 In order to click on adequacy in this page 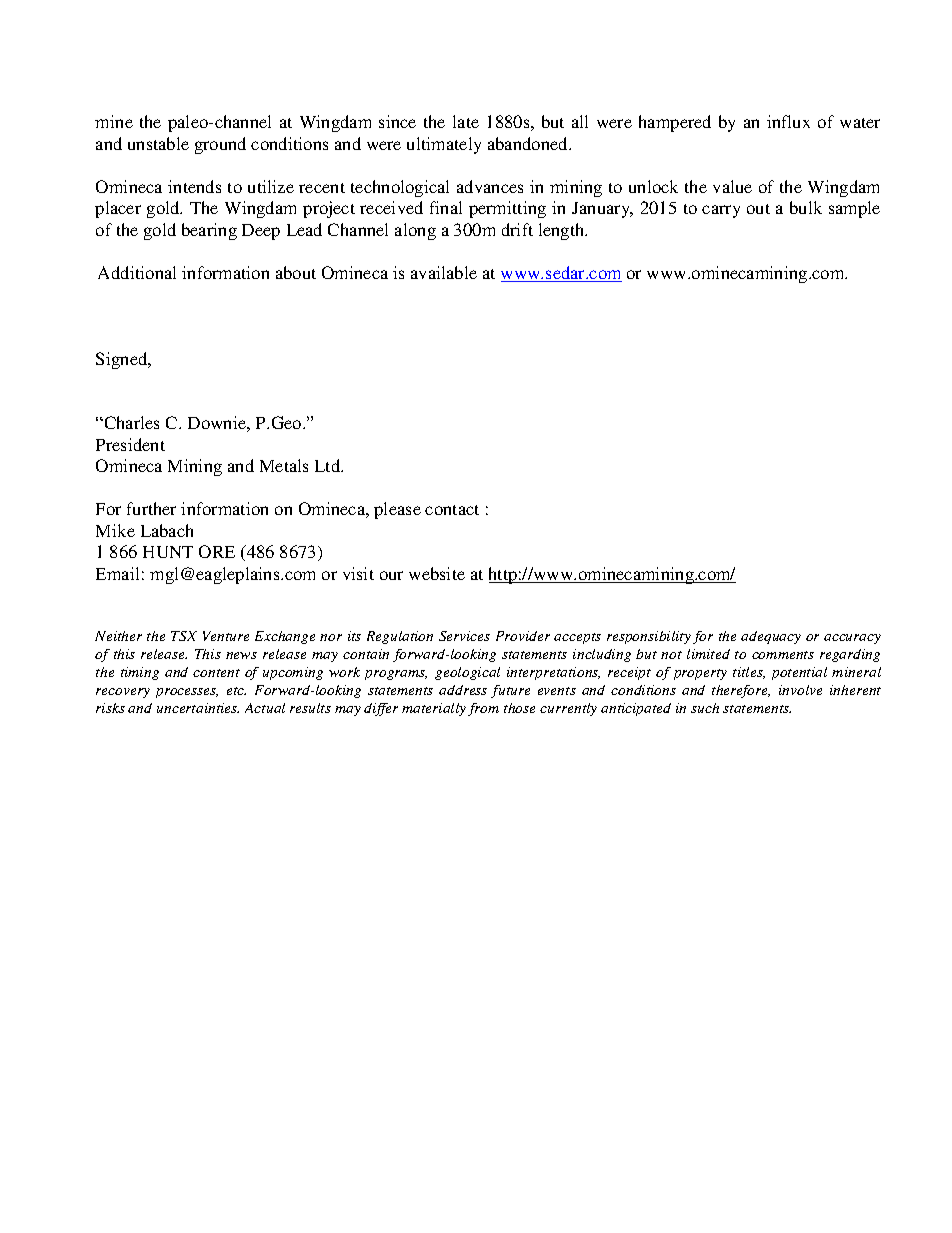, I will do `click(771, 637)`.
